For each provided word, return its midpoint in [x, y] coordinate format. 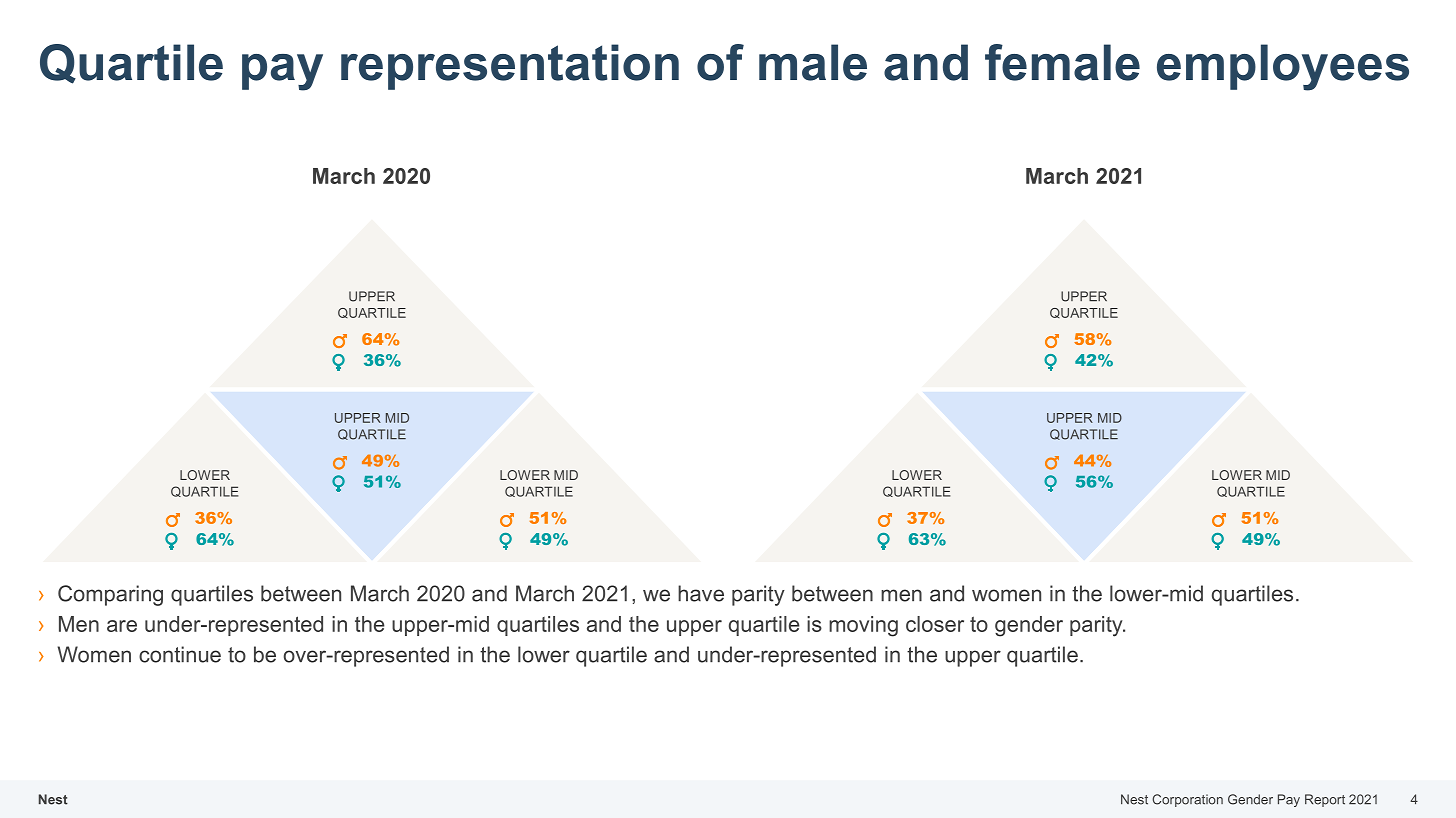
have [701, 593]
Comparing [110, 595]
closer [935, 624]
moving [863, 626]
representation [510, 67]
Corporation [1187, 800]
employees [1283, 67]
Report [1325, 800]
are [122, 626]
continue [180, 654]
